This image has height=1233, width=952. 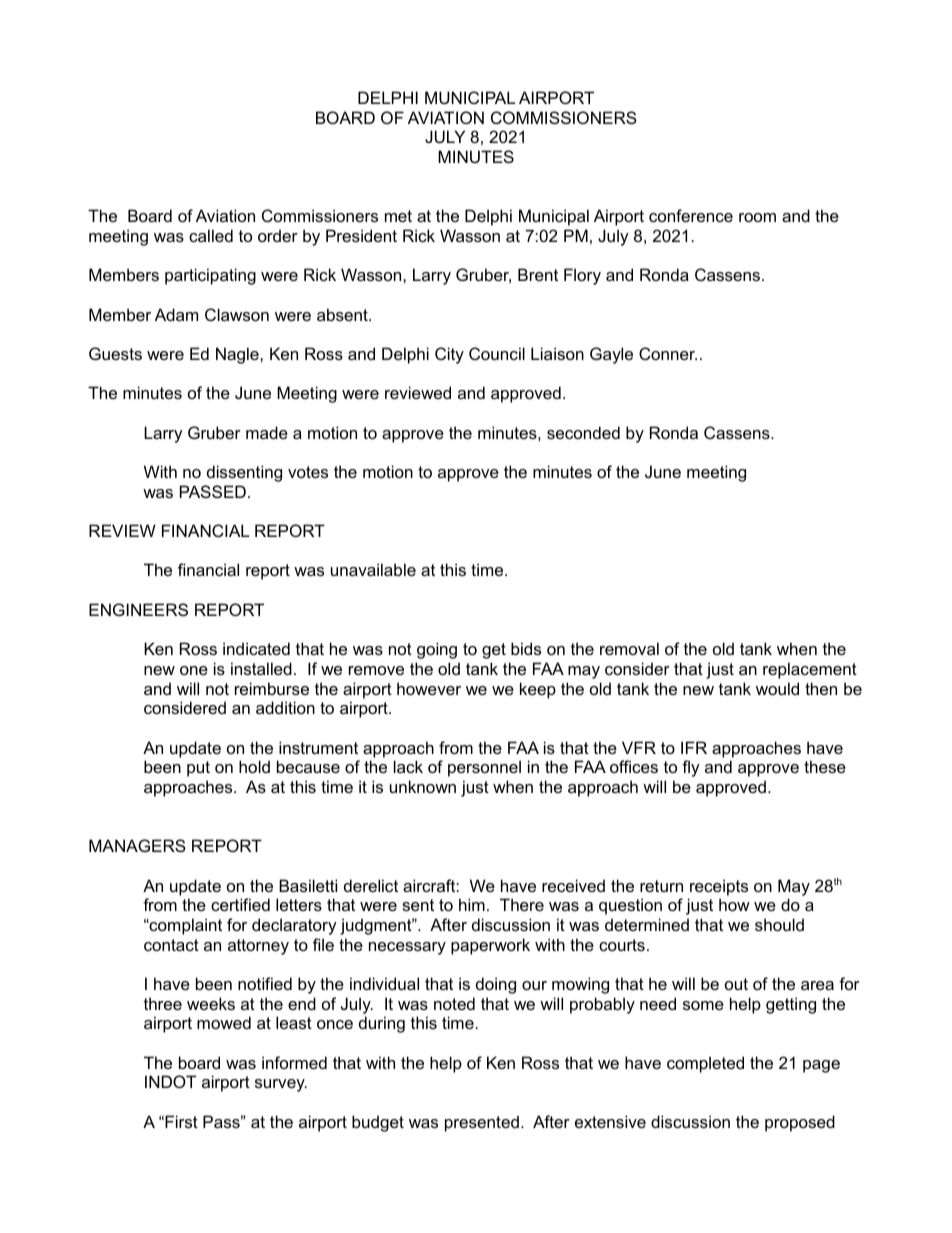 I want to click on met, so click(x=398, y=216).
